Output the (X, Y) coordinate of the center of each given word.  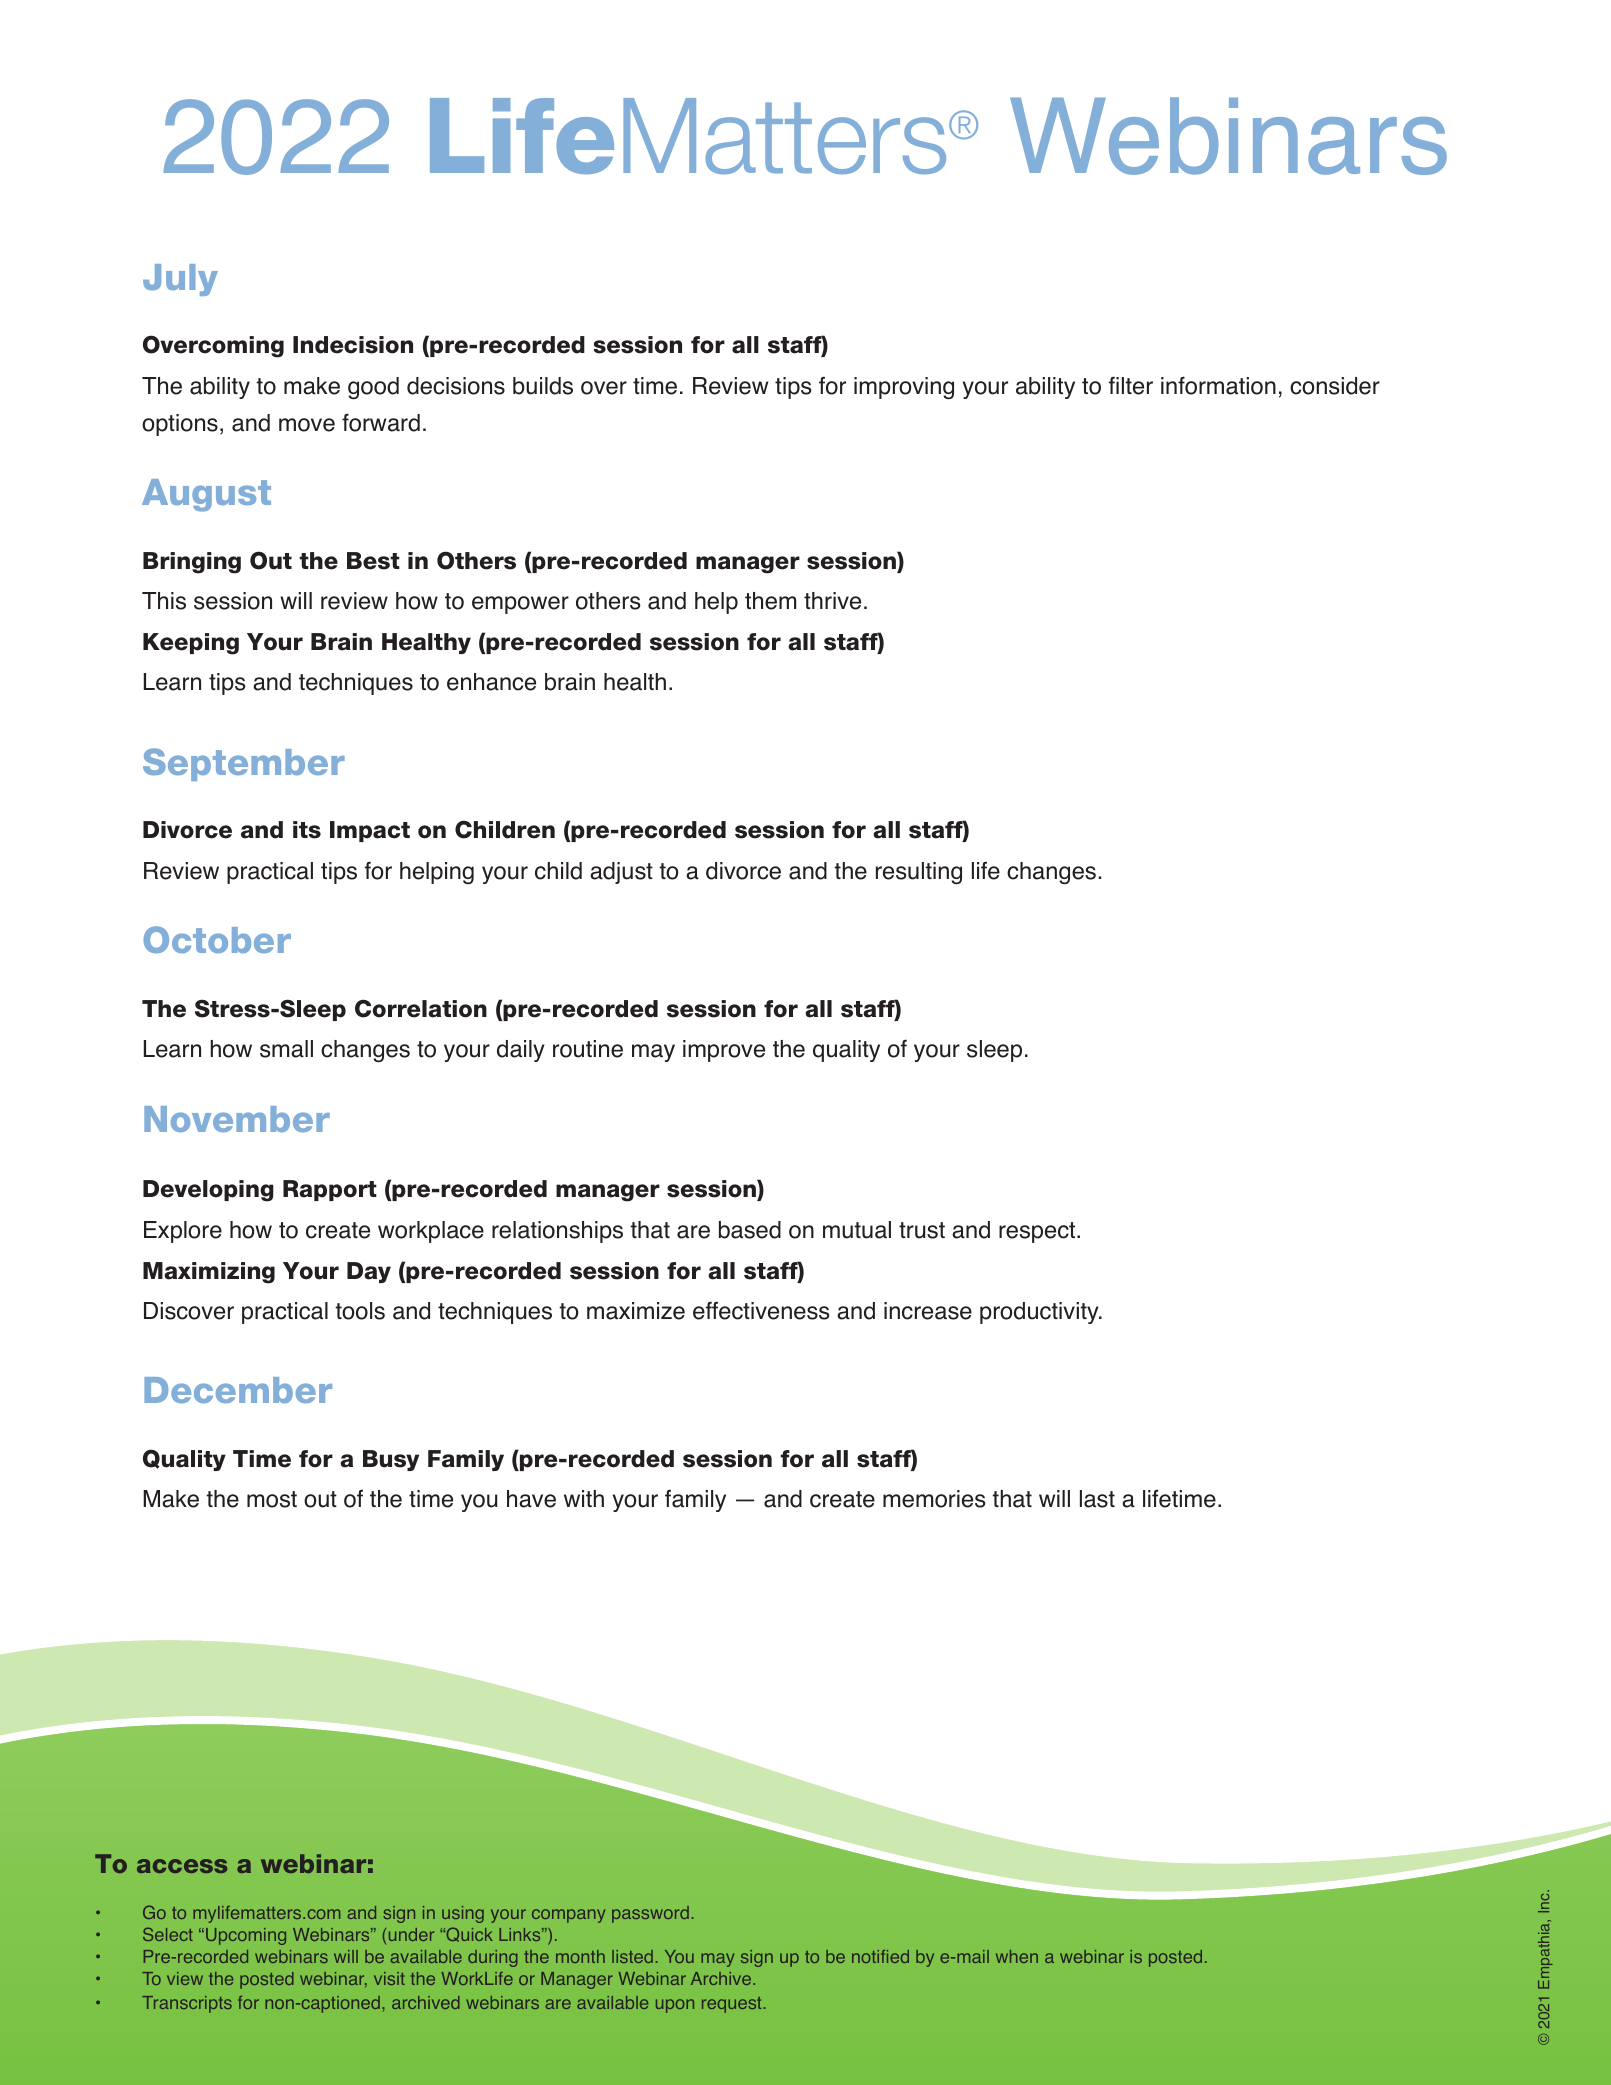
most (272, 1499)
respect (1038, 1232)
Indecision (353, 345)
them (770, 601)
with (584, 1498)
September (244, 764)
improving (904, 388)
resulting (919, 873)
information (1218, 385)
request (731, 2005)
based (750, 1230)
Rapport (330, 1190)
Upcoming (246, 1936)
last (1097, 1499)
